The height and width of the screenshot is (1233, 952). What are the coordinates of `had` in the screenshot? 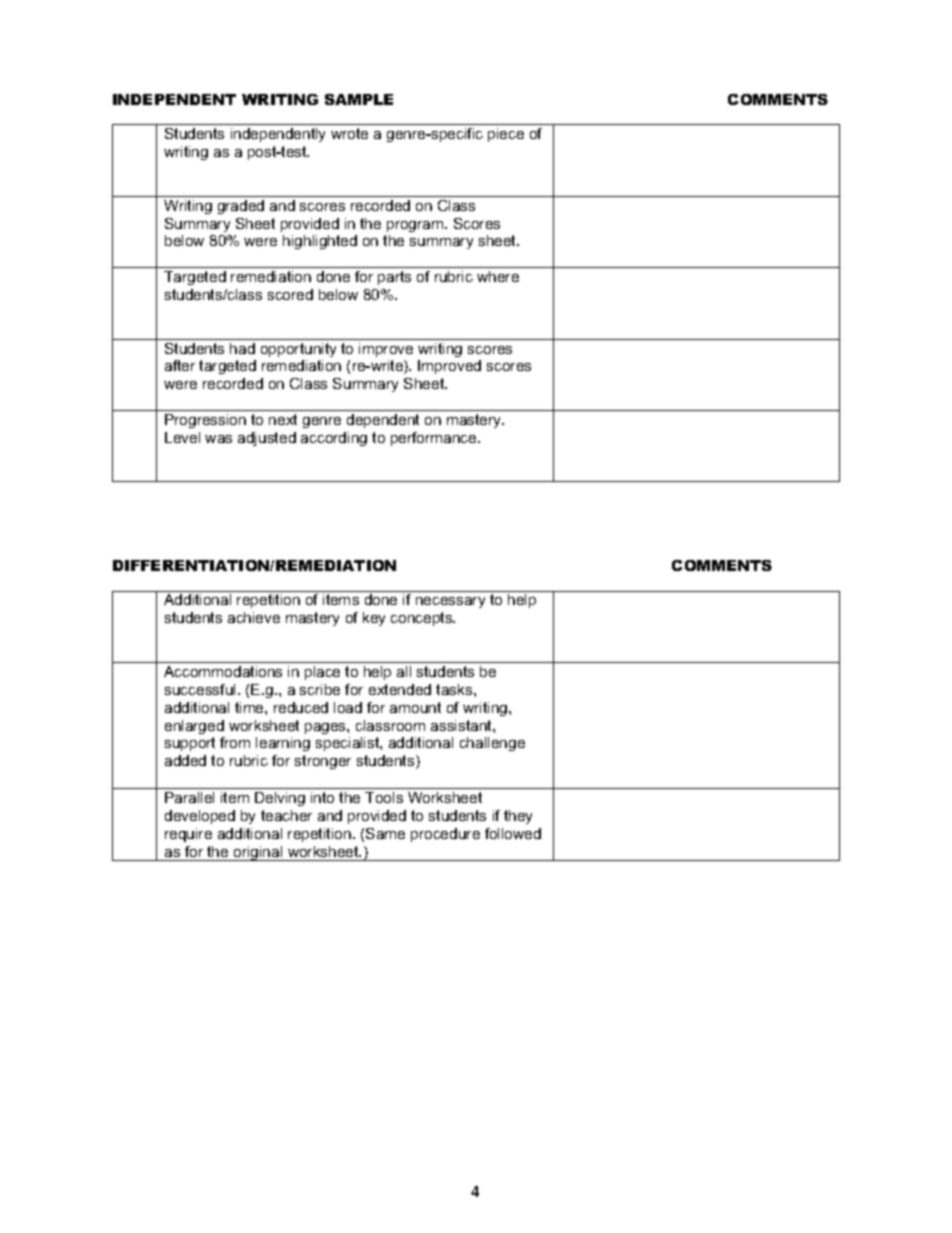 It's located at (242, 348).
